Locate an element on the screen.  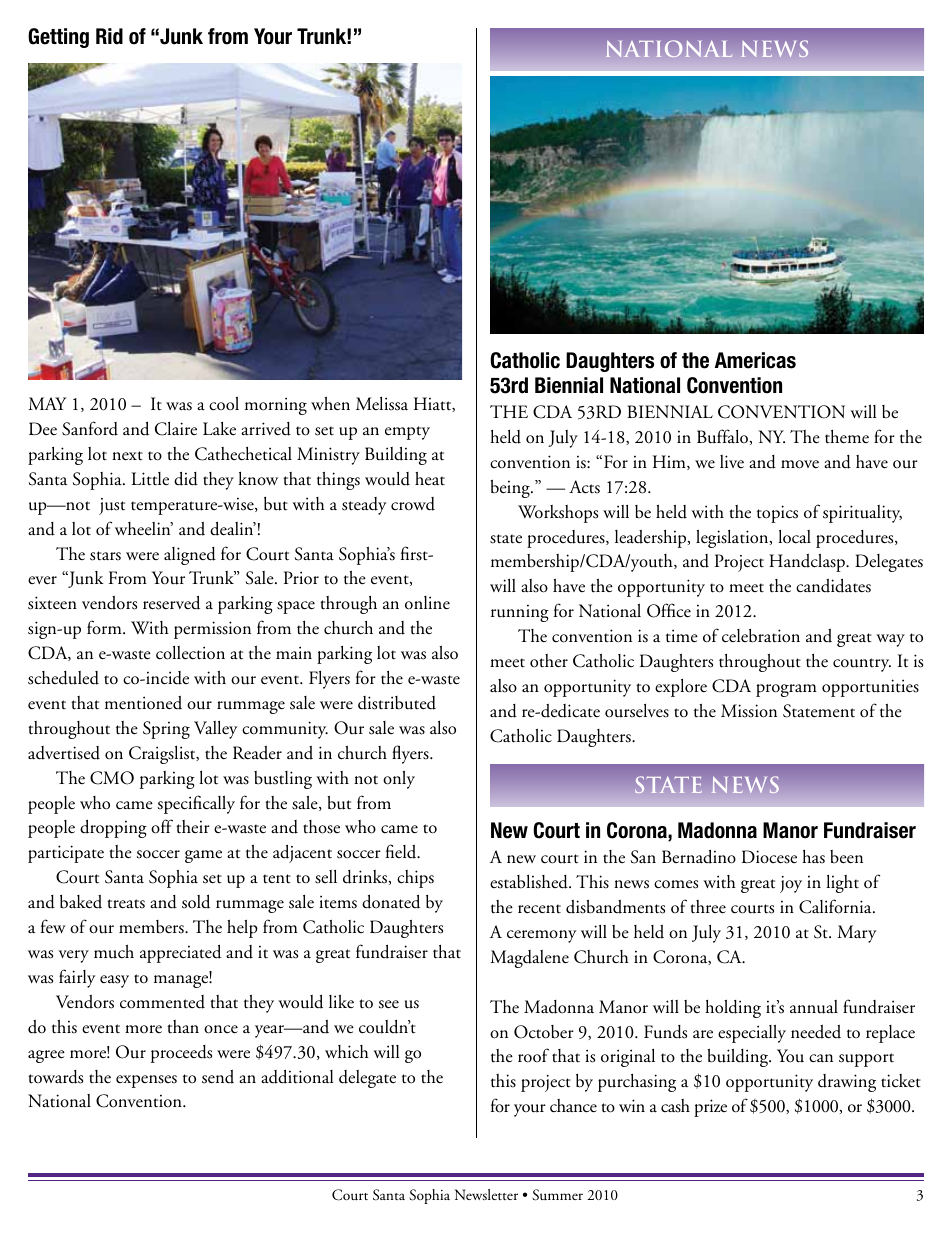
joy is located at coordinates (791, 884).
